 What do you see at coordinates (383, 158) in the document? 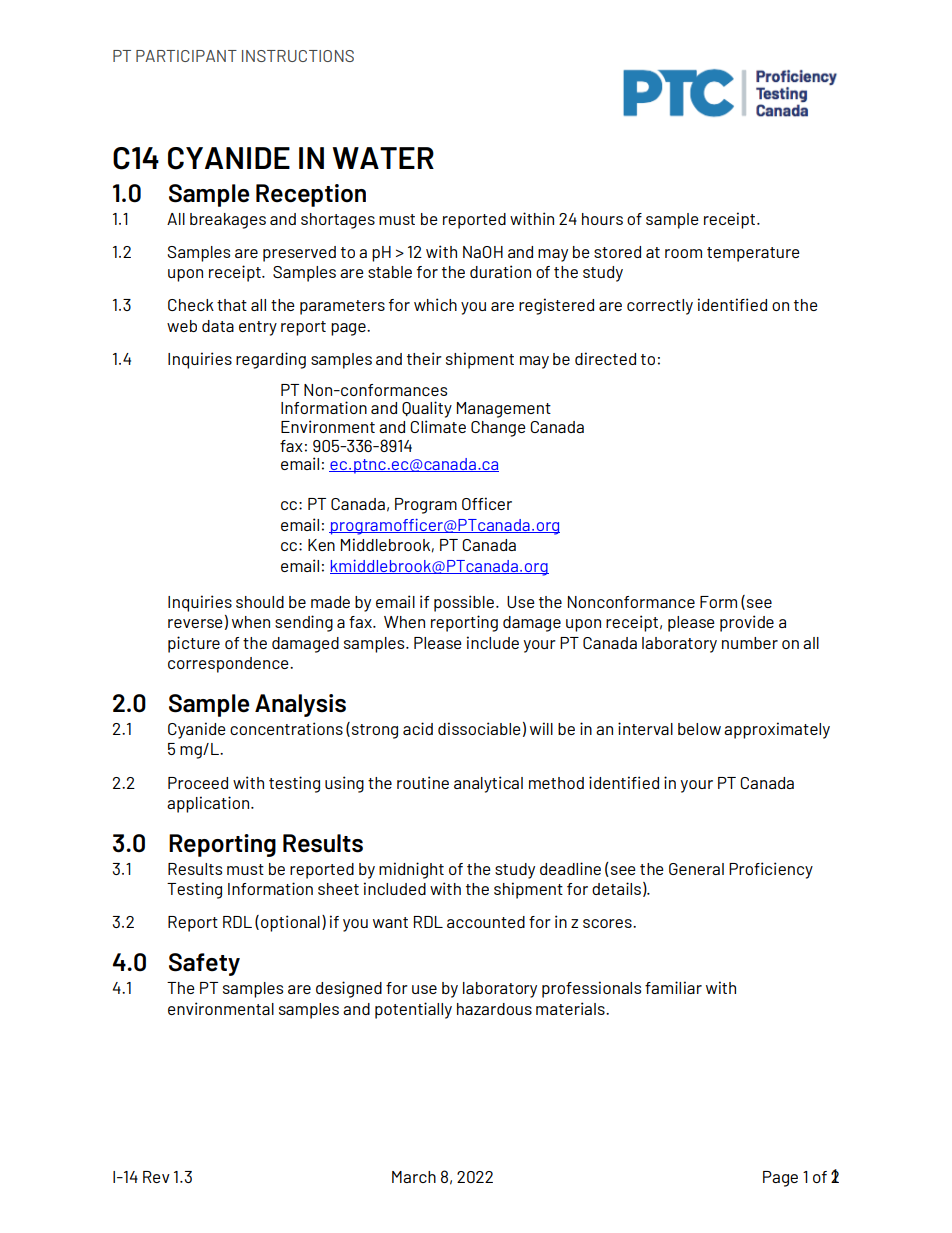
I see `WATER` at bounding box center [383, 158].
